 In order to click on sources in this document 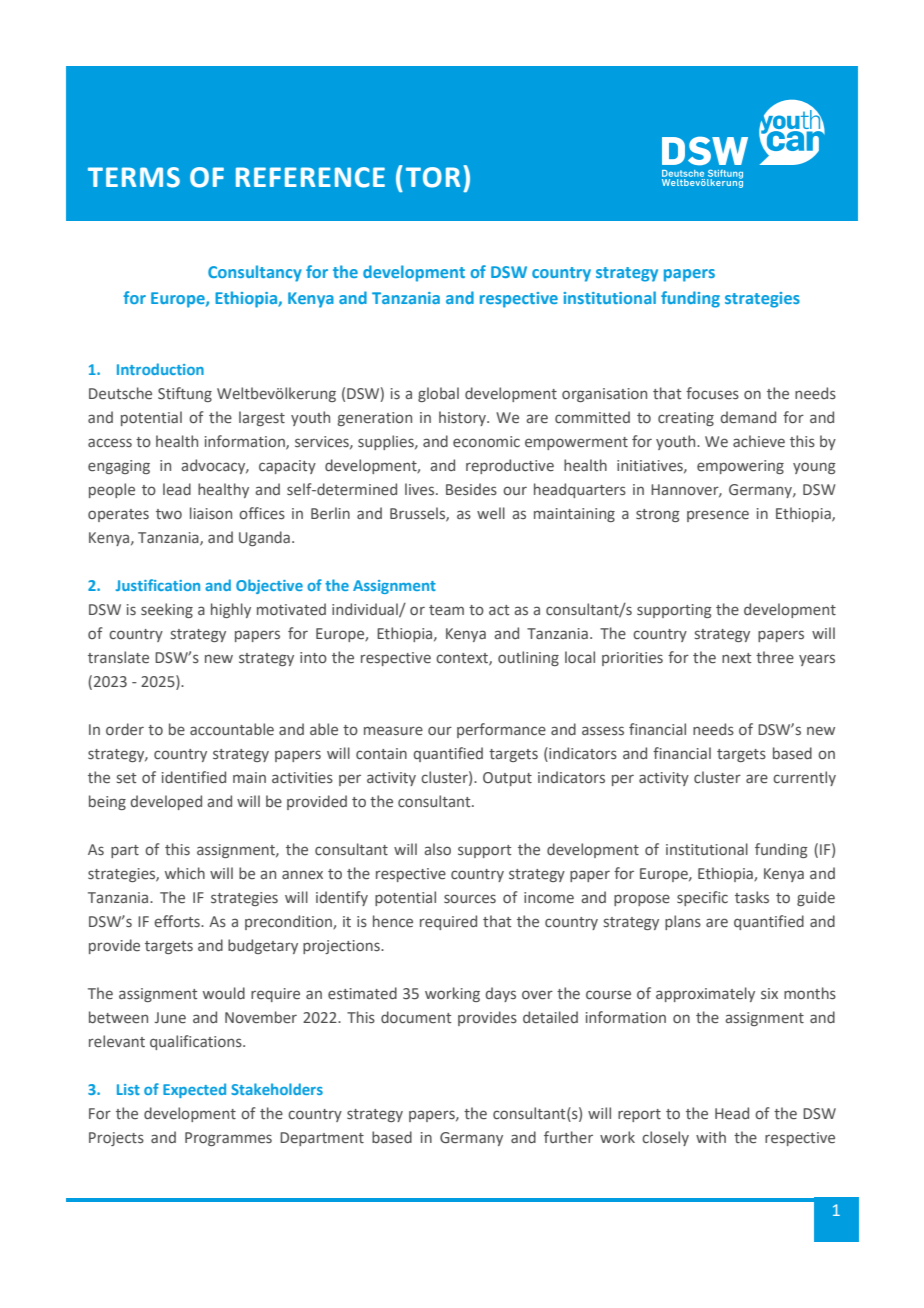, I will do `click(470, 898)`.
